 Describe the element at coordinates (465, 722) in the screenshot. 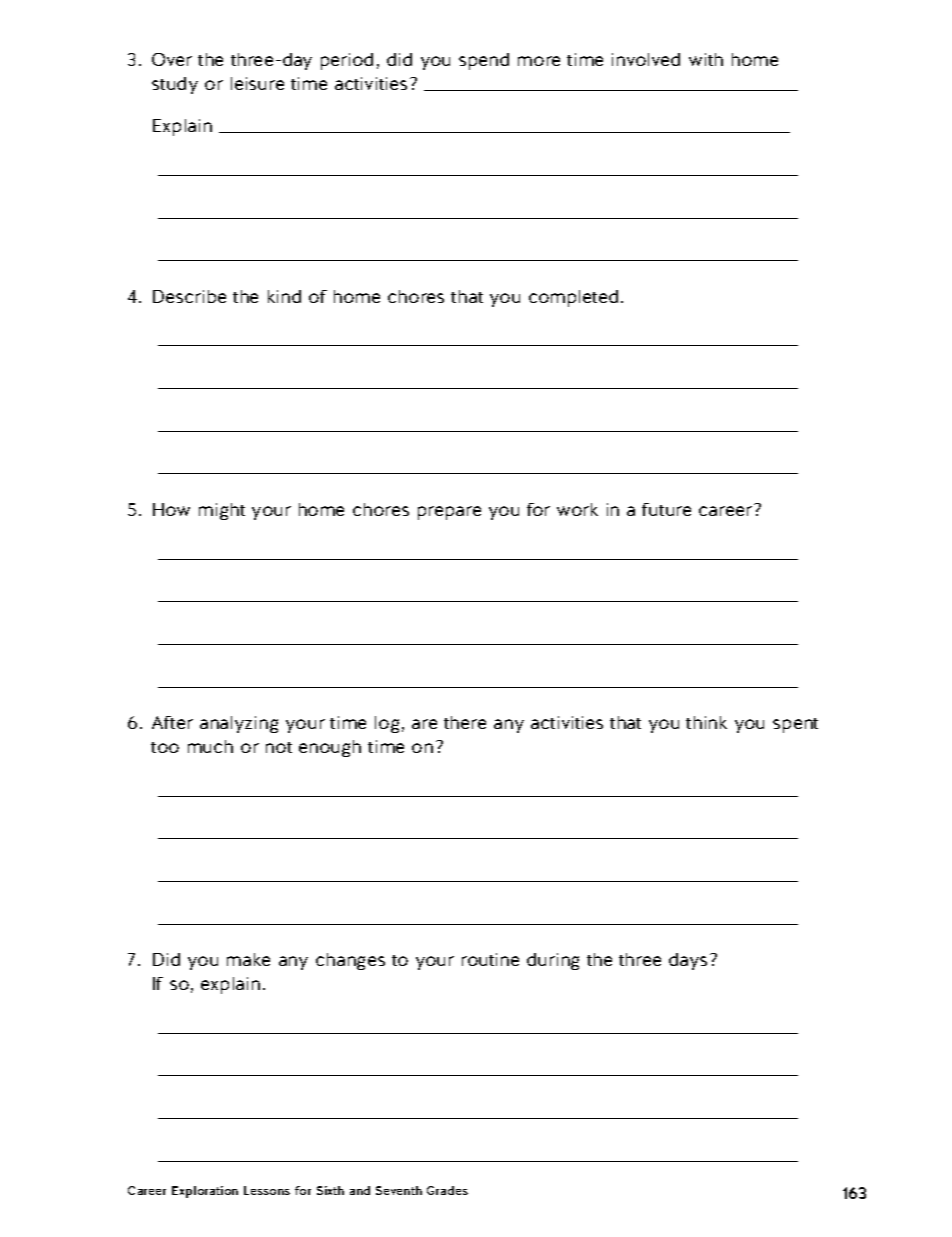

I see `there` at that location.
